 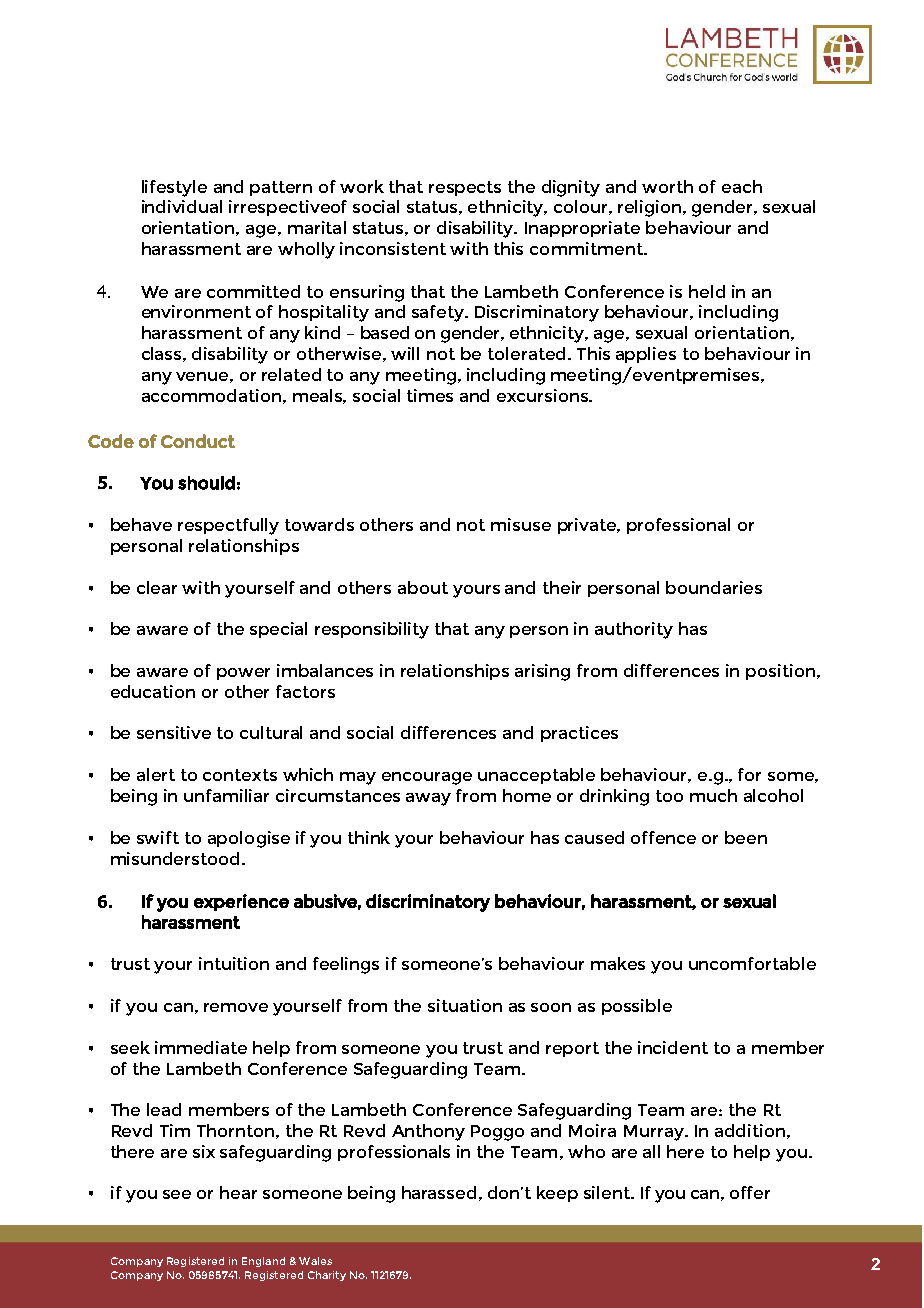 I want to click on respects, so click(x=465, y=188).
